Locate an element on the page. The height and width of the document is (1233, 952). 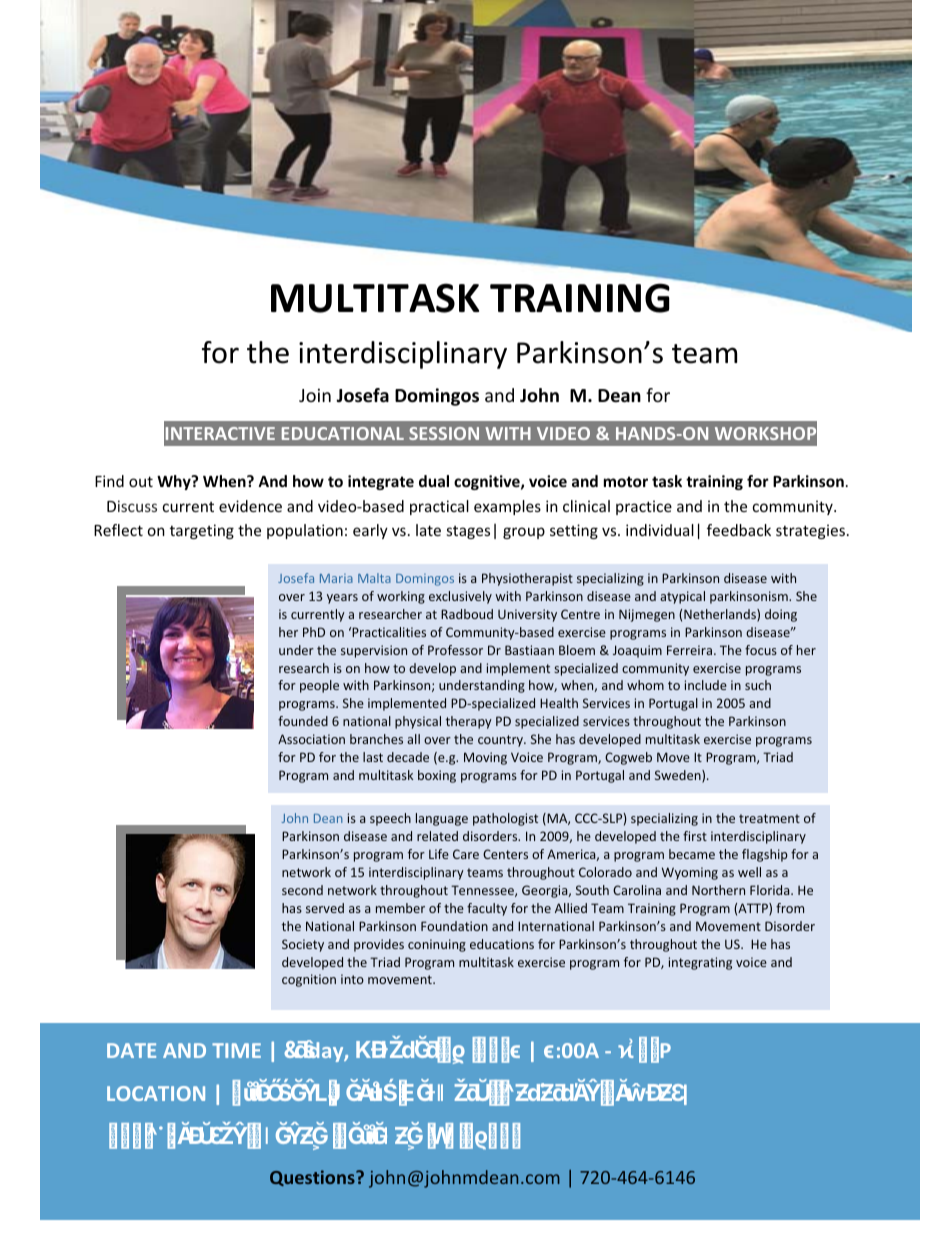
SESSION is located at coordinates (444, 433).
